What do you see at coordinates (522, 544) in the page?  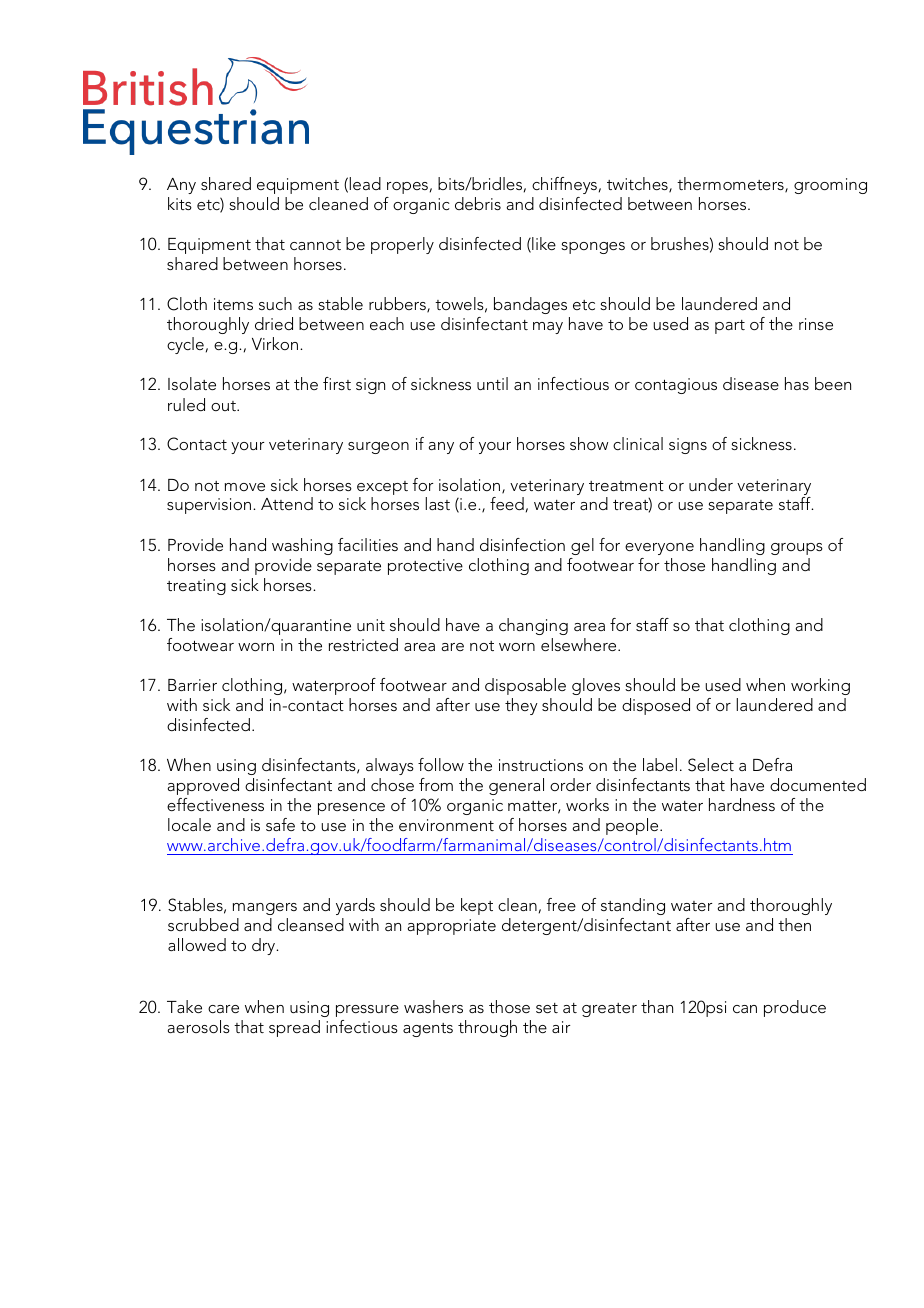 I see `disinfection` at bounding box center [522, 544].
